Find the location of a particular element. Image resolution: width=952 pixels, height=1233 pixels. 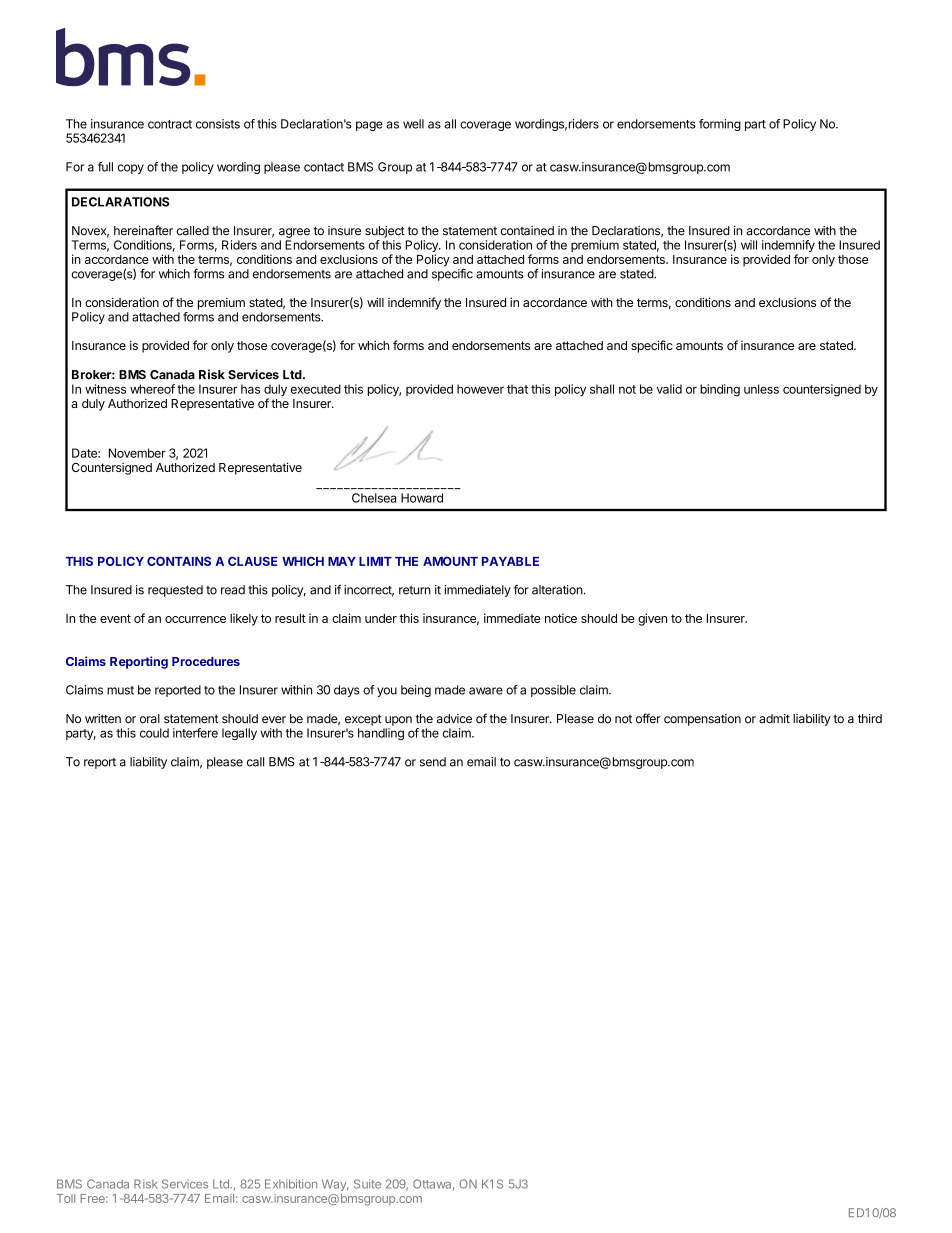

copy is located at coordinates (131, 169).
